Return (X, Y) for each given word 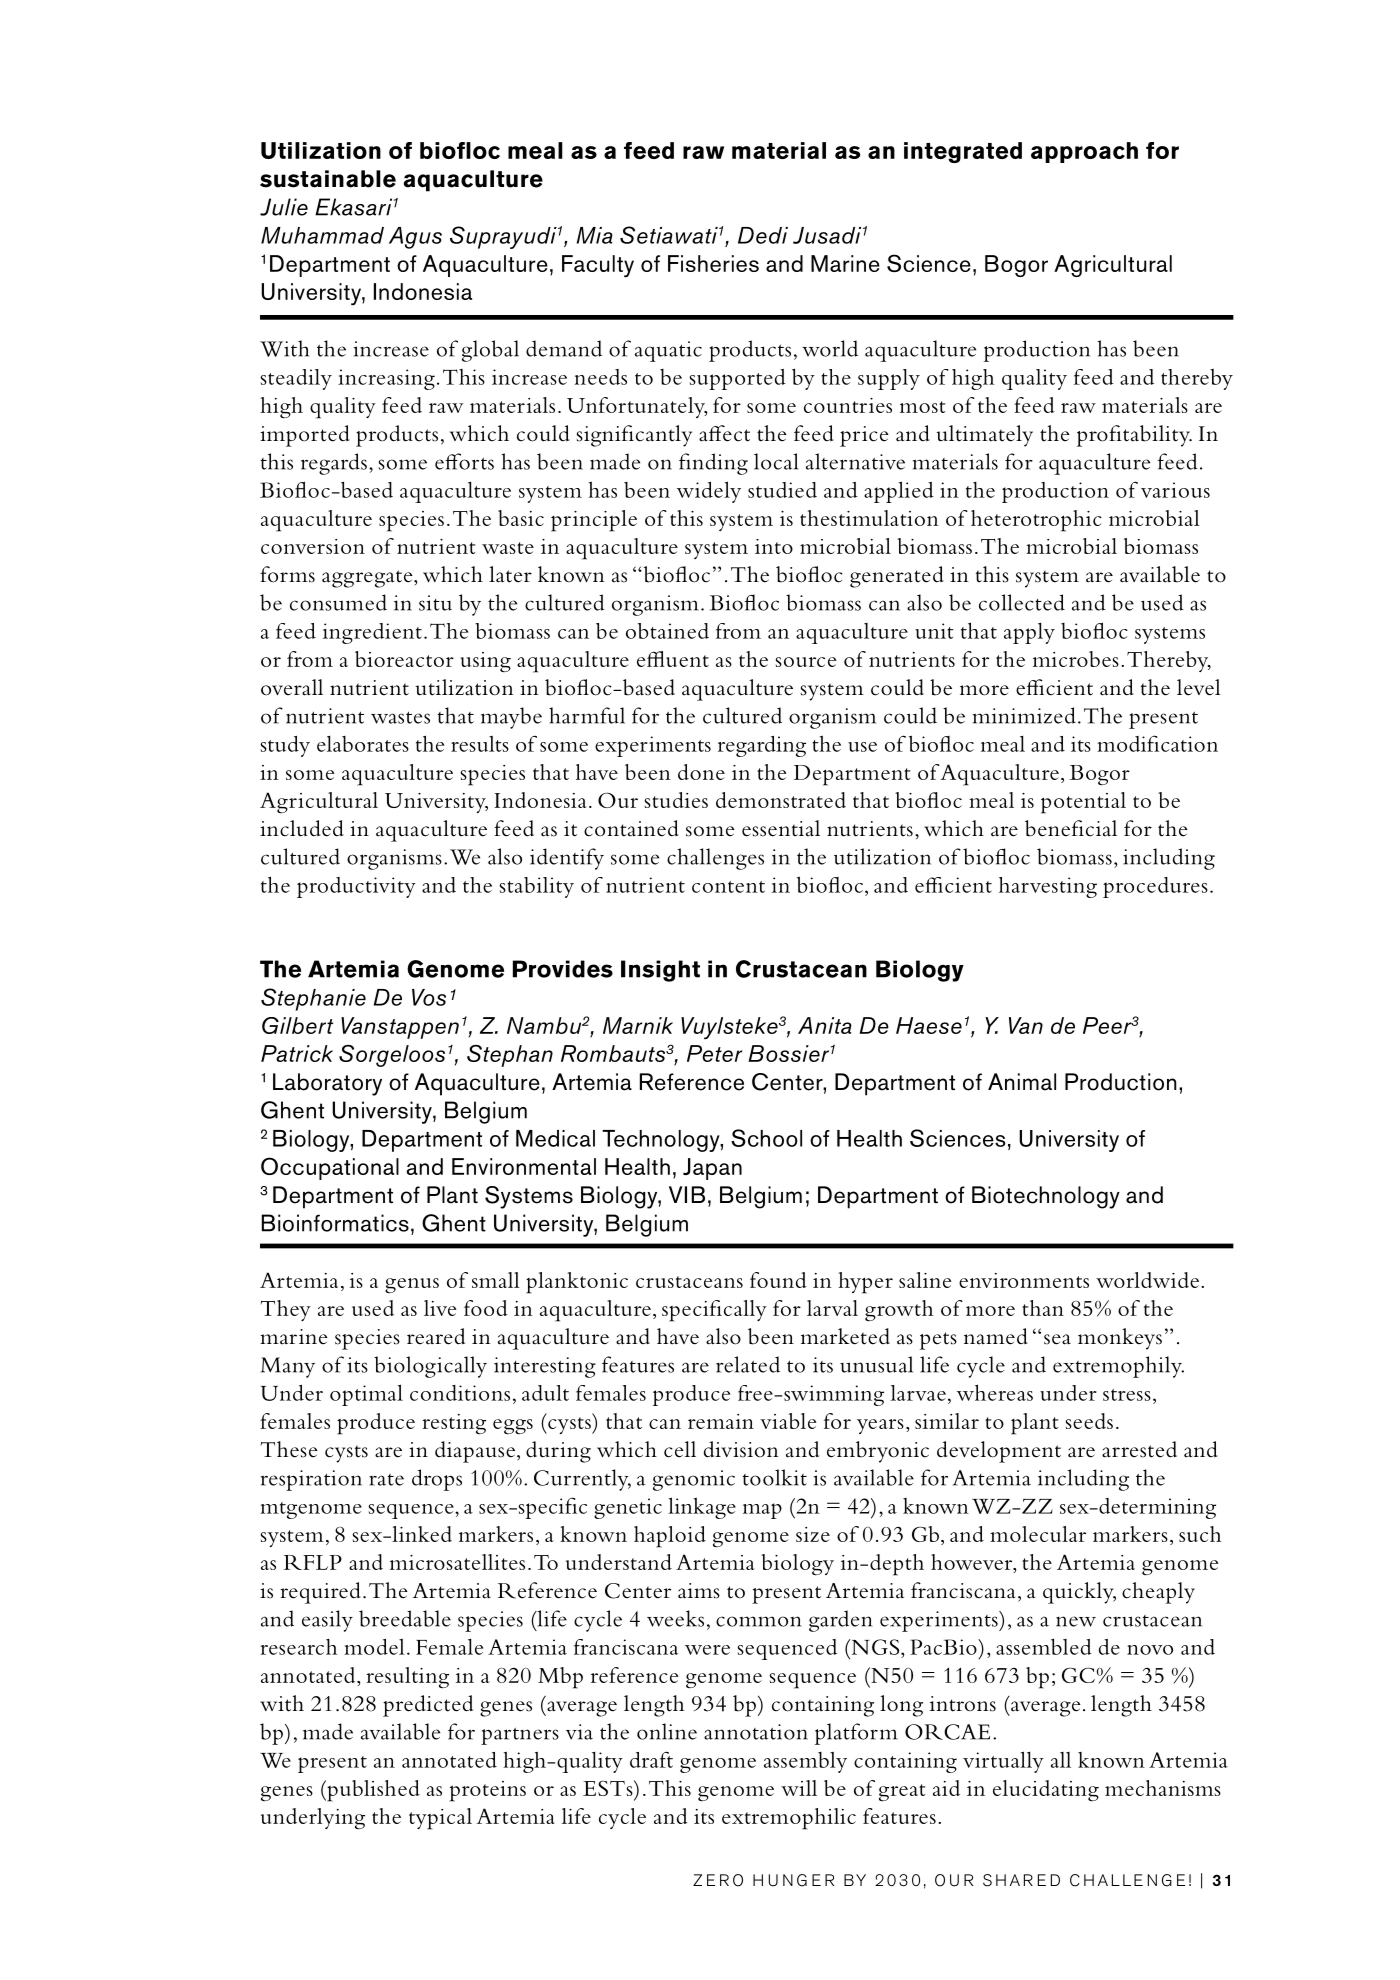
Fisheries (713, 263)
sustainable (328, 179)
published (372, 1791)
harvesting (1048, 887)
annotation (756, 1732)
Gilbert (297, 1025)
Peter (714, 1053)
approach (1084, 152)
